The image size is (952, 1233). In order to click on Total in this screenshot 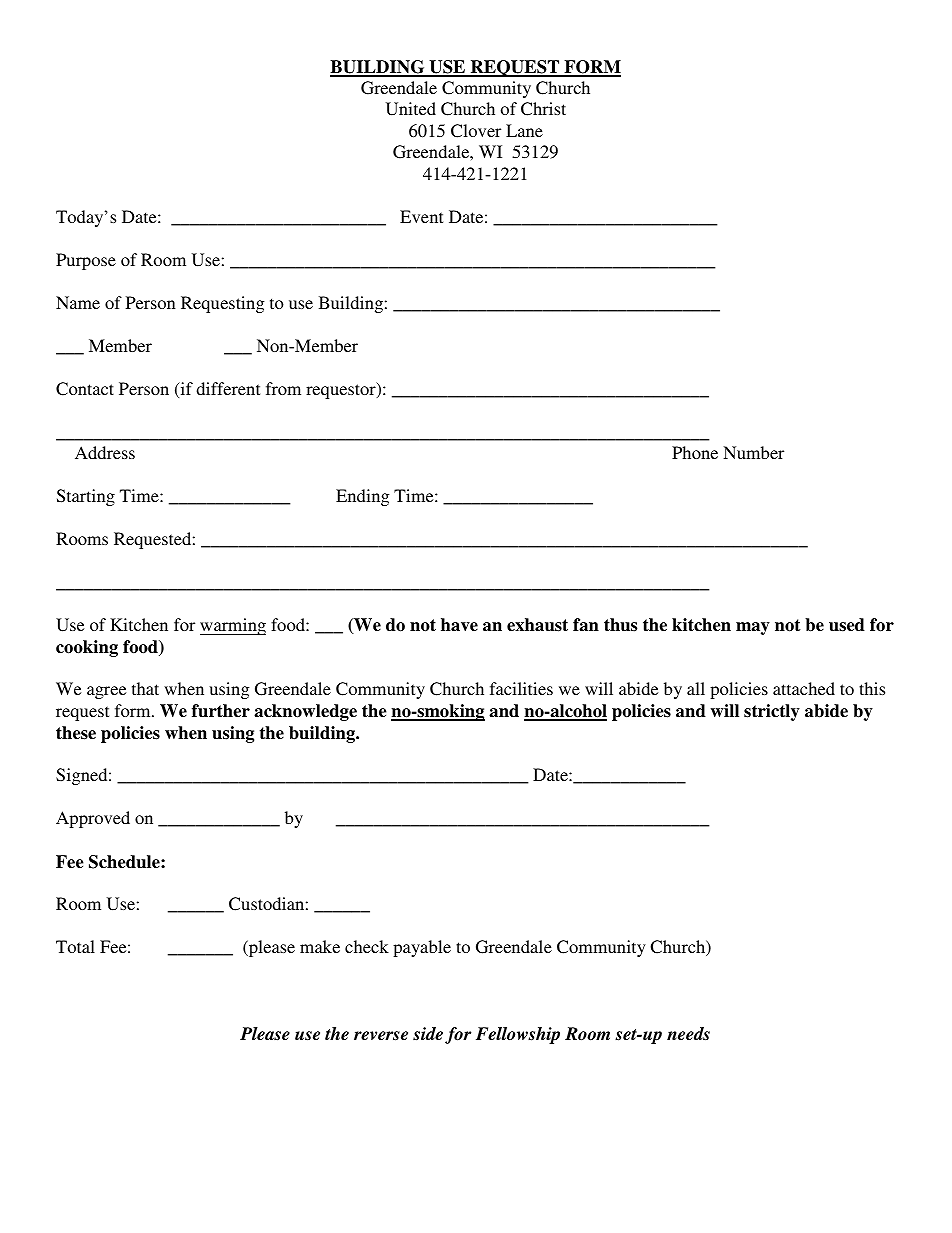, I will do `click(75, 946)`.
